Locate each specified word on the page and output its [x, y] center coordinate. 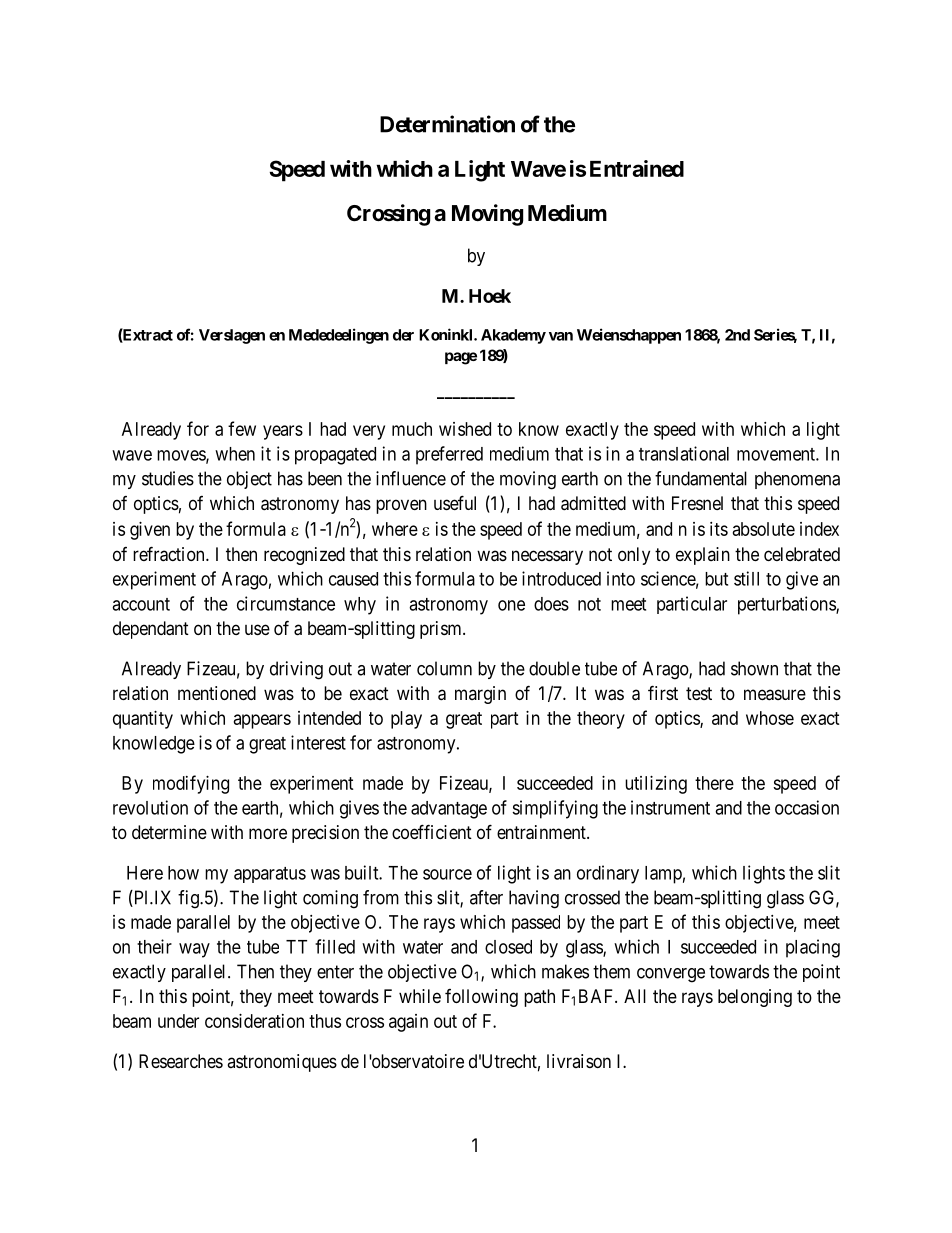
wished [465, 429]
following [481, 998]
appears [262, 721]
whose [770, 718]
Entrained [637, 168]
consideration [254, 1021]
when [235, 454]
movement [777, 454]
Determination [447, 124]
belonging [755, 998]
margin [480, 695]
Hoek [490, 296]
